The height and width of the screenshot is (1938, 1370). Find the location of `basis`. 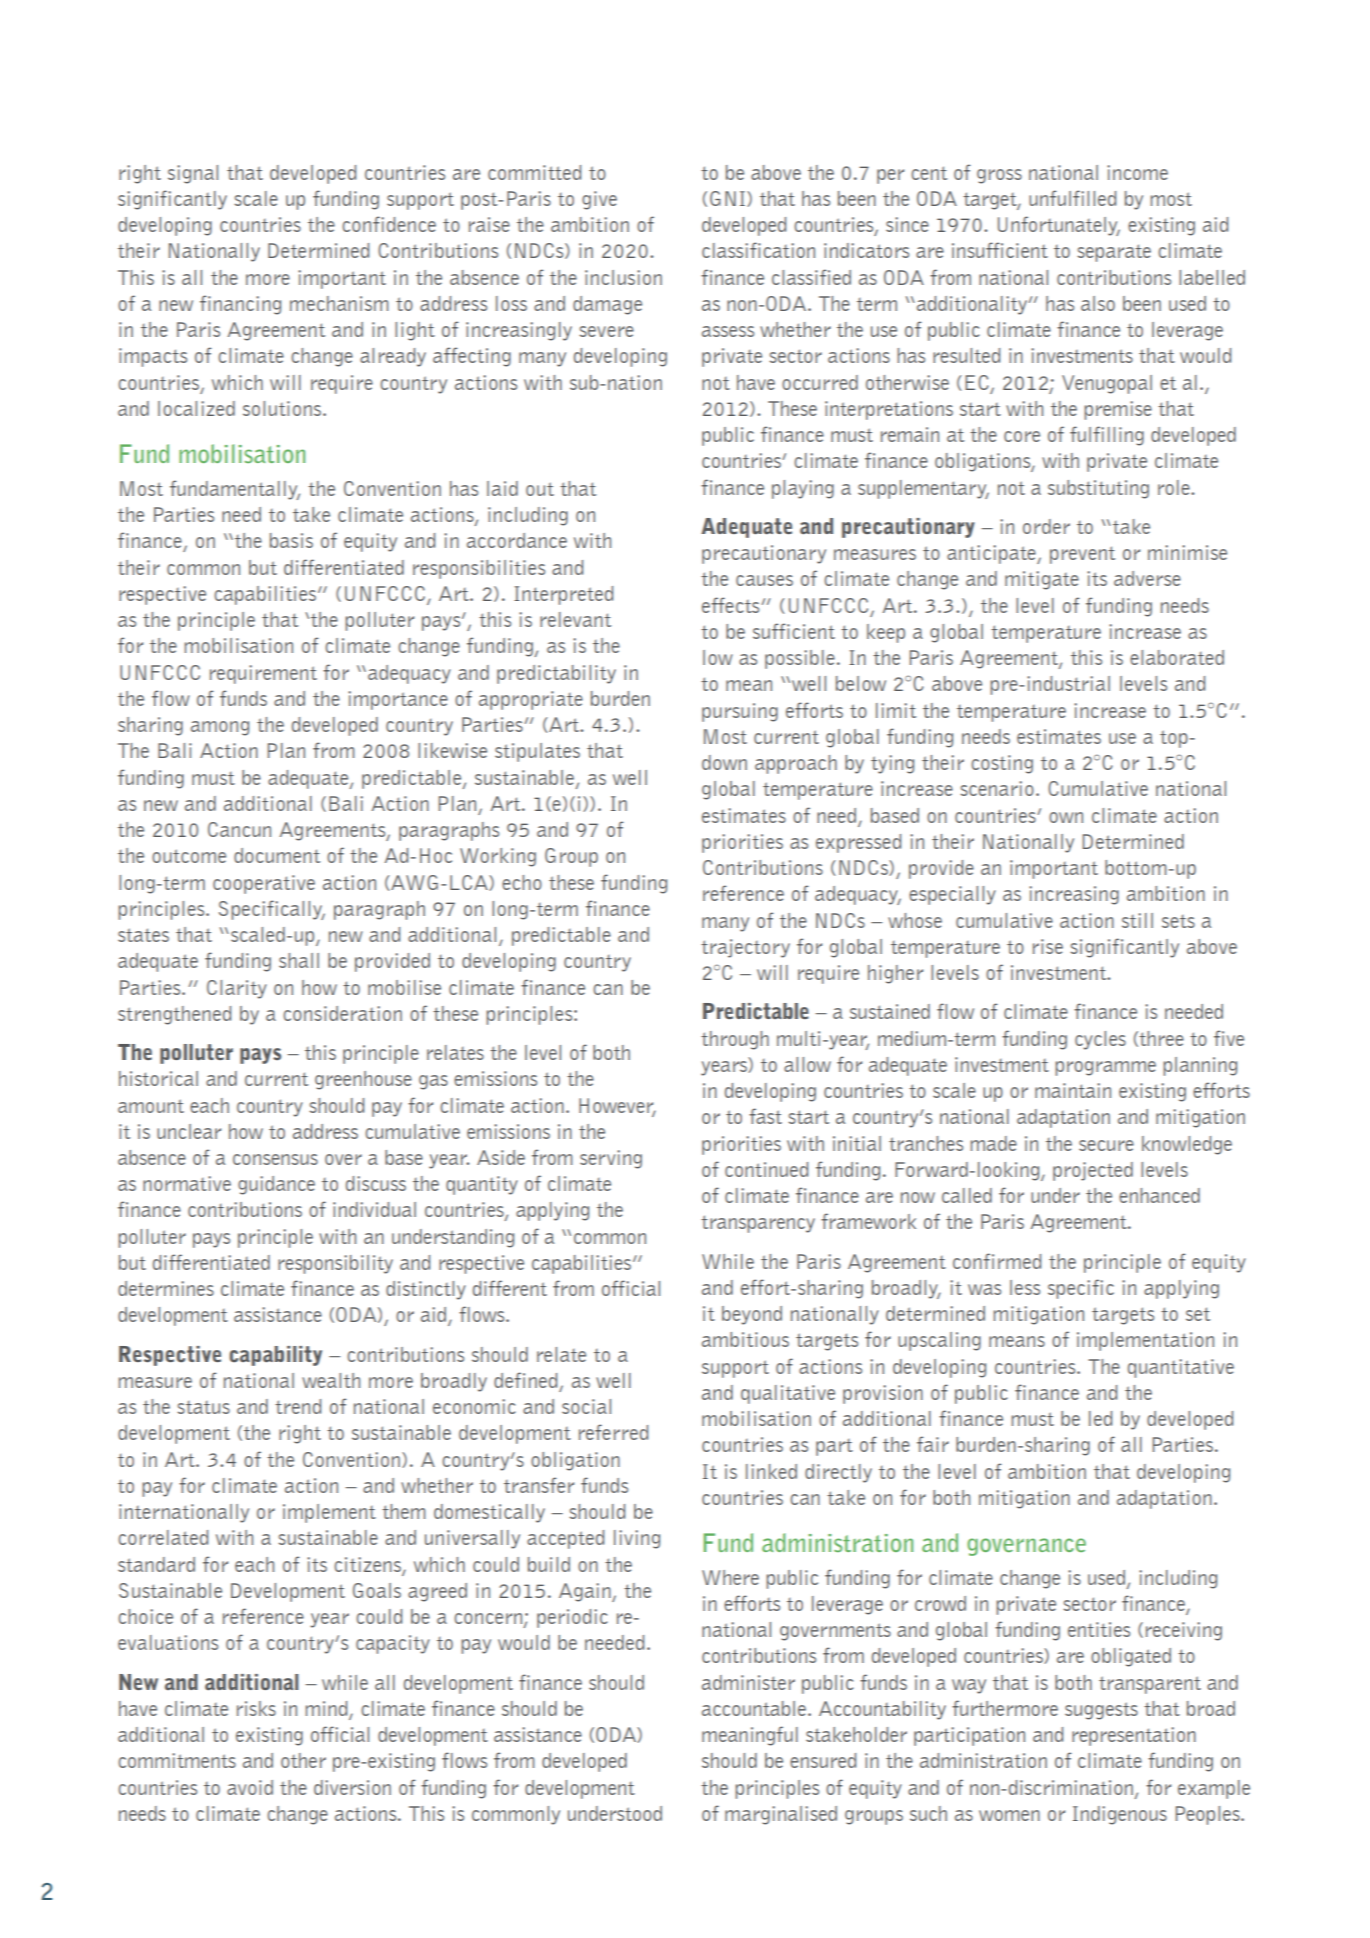

basis is located at coordinates (291, 540).
